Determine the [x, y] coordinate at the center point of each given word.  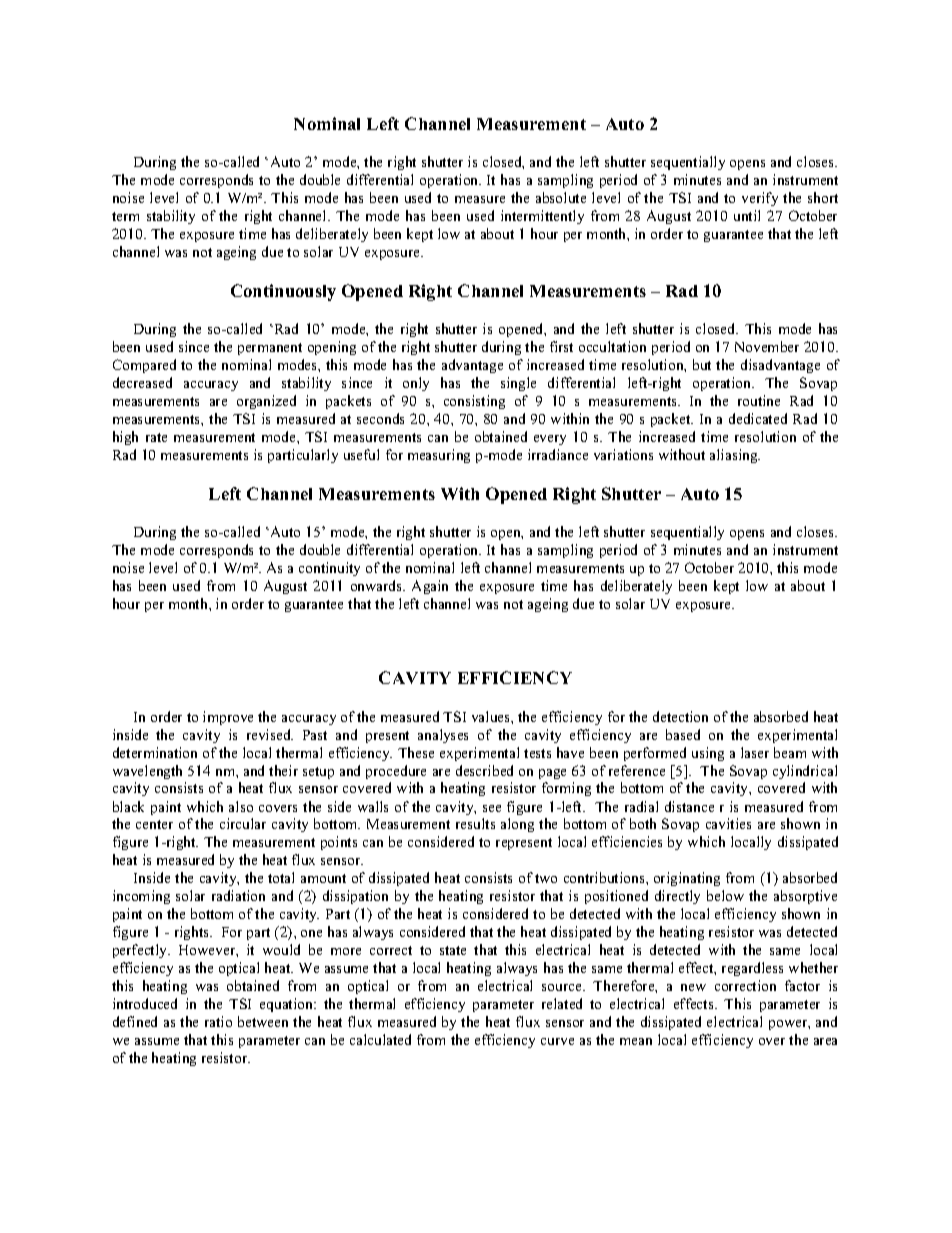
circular [243, 823]
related [562, 1003]
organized [266, 402]
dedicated [758, 418]
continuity [329, 569]
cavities [728, 823]
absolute [561, 197]
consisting [474, 402]
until [747, 215]
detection [680, 716]
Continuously [283, 292]
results [475, 823]
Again [430, 587]
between [263, 1021]
